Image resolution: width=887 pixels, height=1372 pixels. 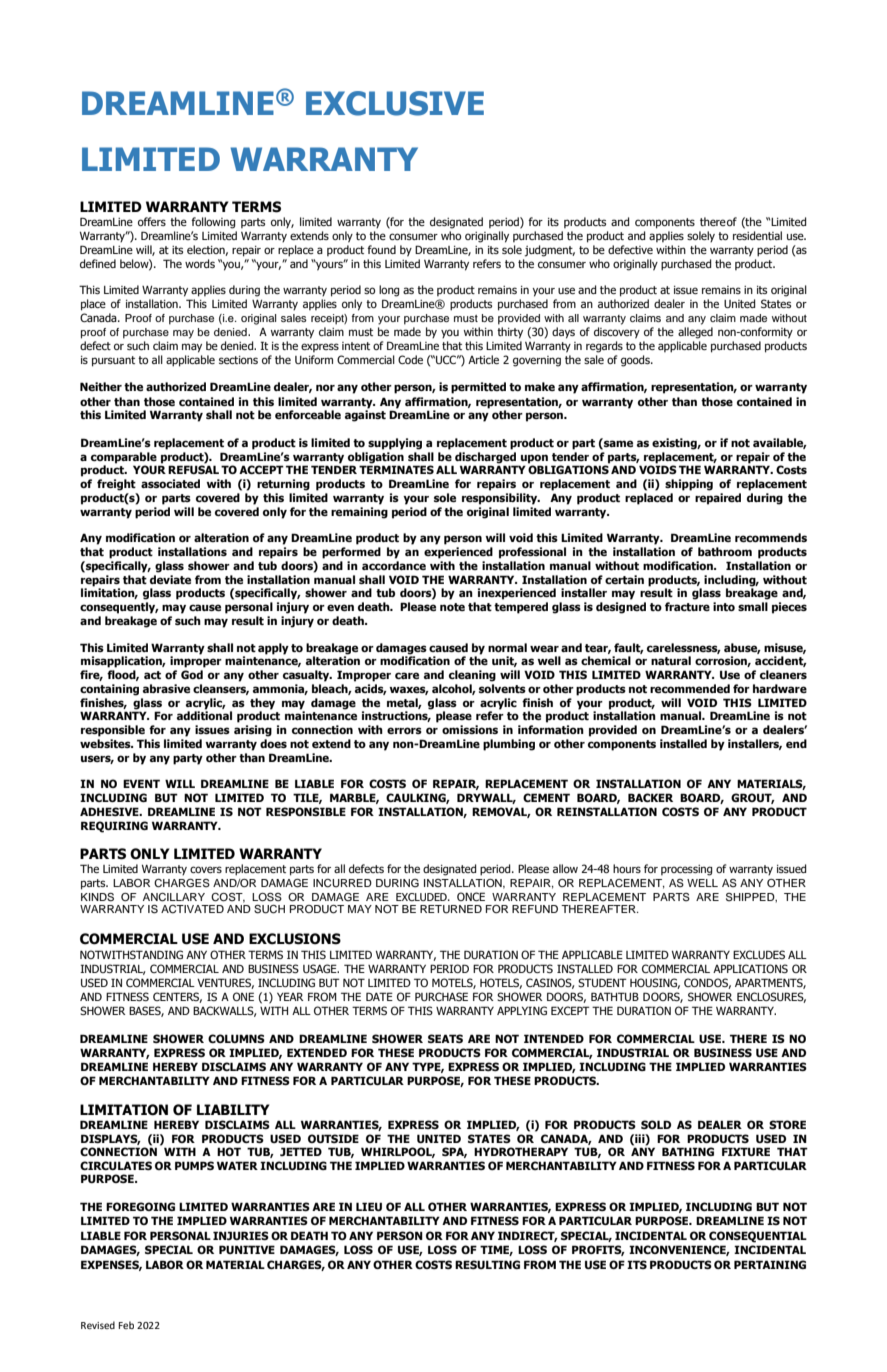 I want to click on residential, so click(x=757, y=235).
